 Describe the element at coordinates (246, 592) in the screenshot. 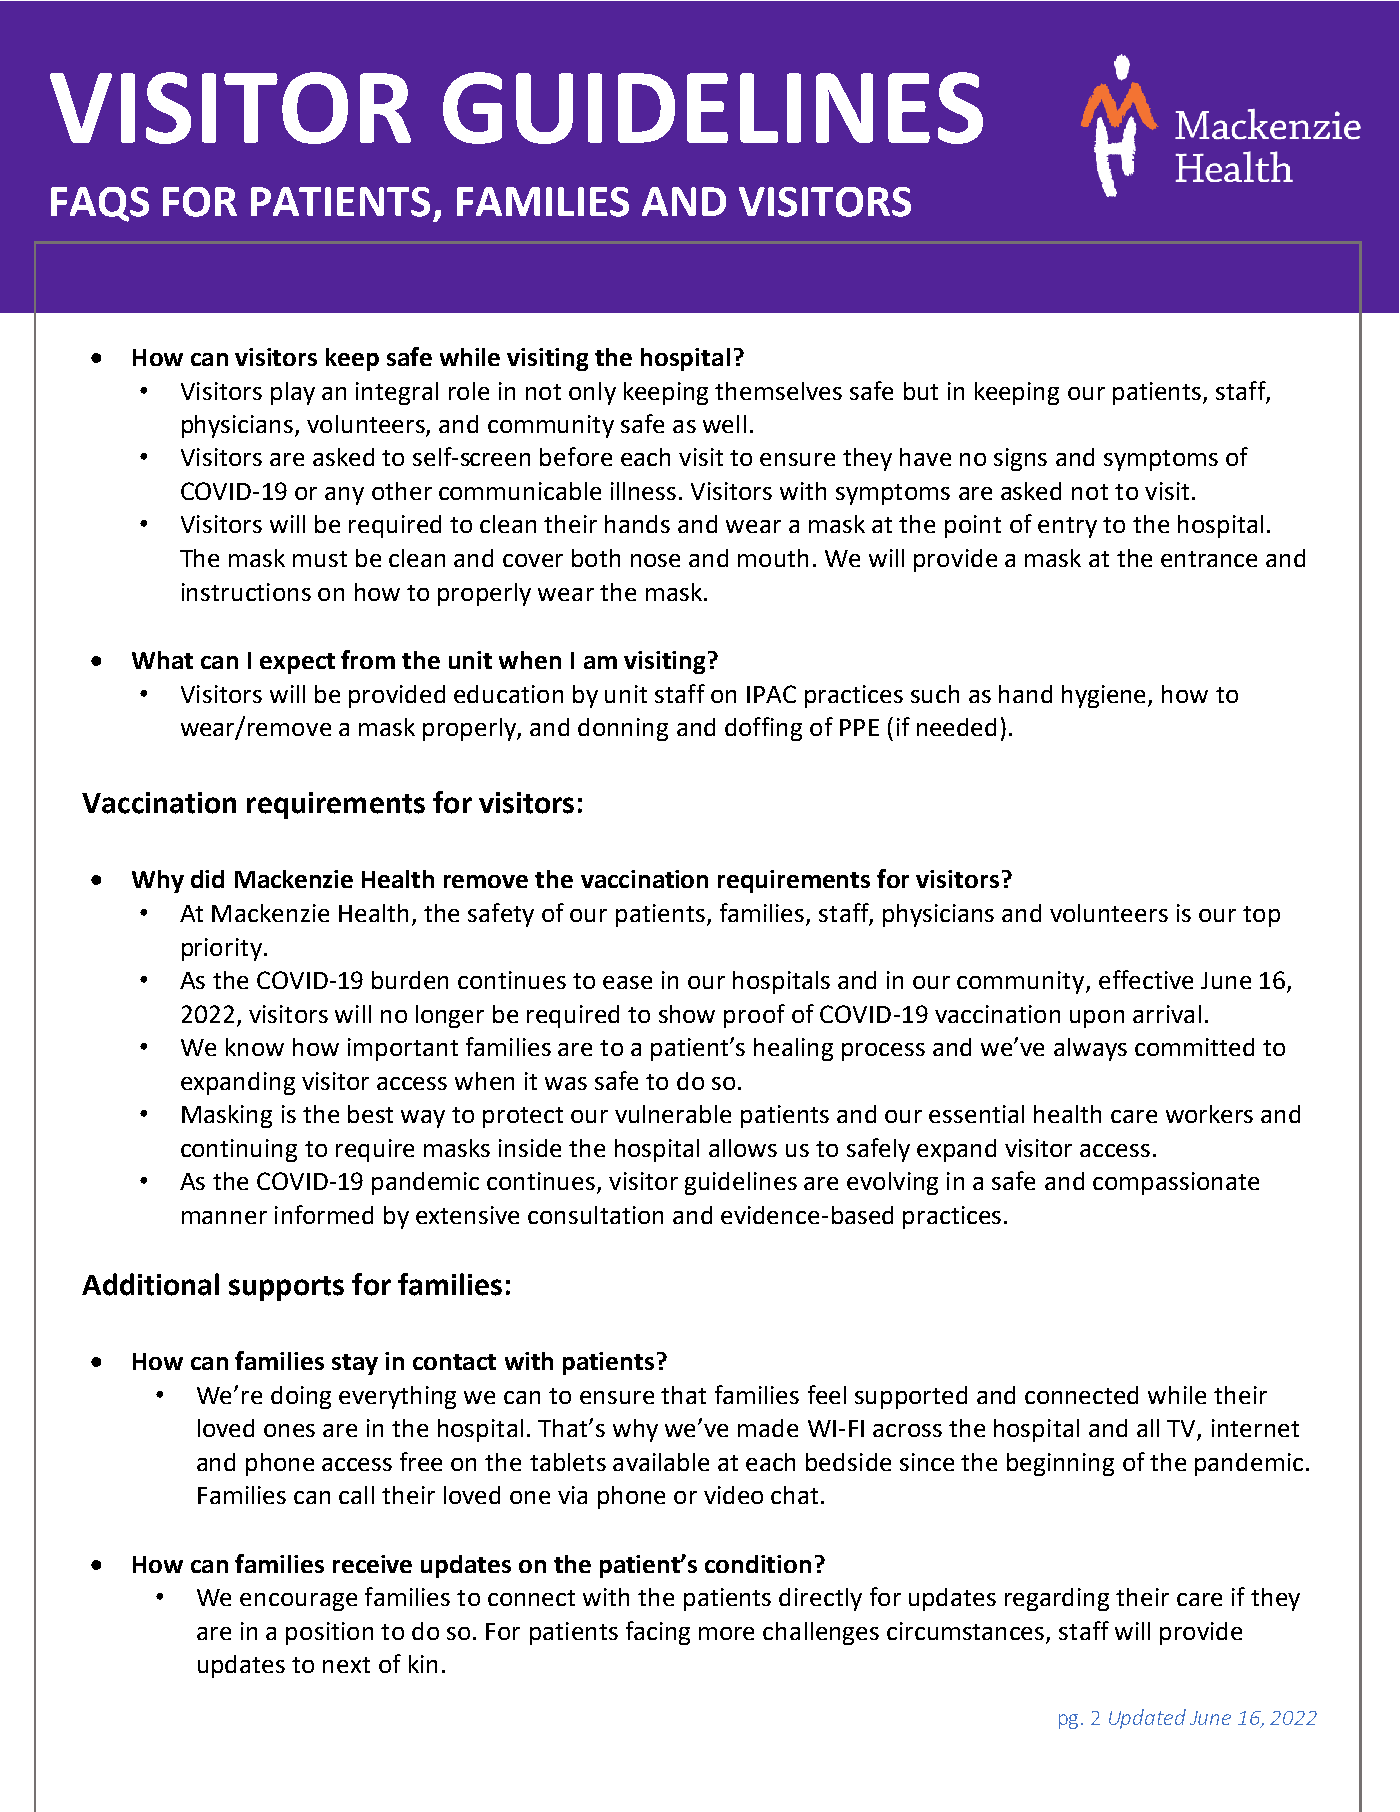

I see `instructions` at that location.
